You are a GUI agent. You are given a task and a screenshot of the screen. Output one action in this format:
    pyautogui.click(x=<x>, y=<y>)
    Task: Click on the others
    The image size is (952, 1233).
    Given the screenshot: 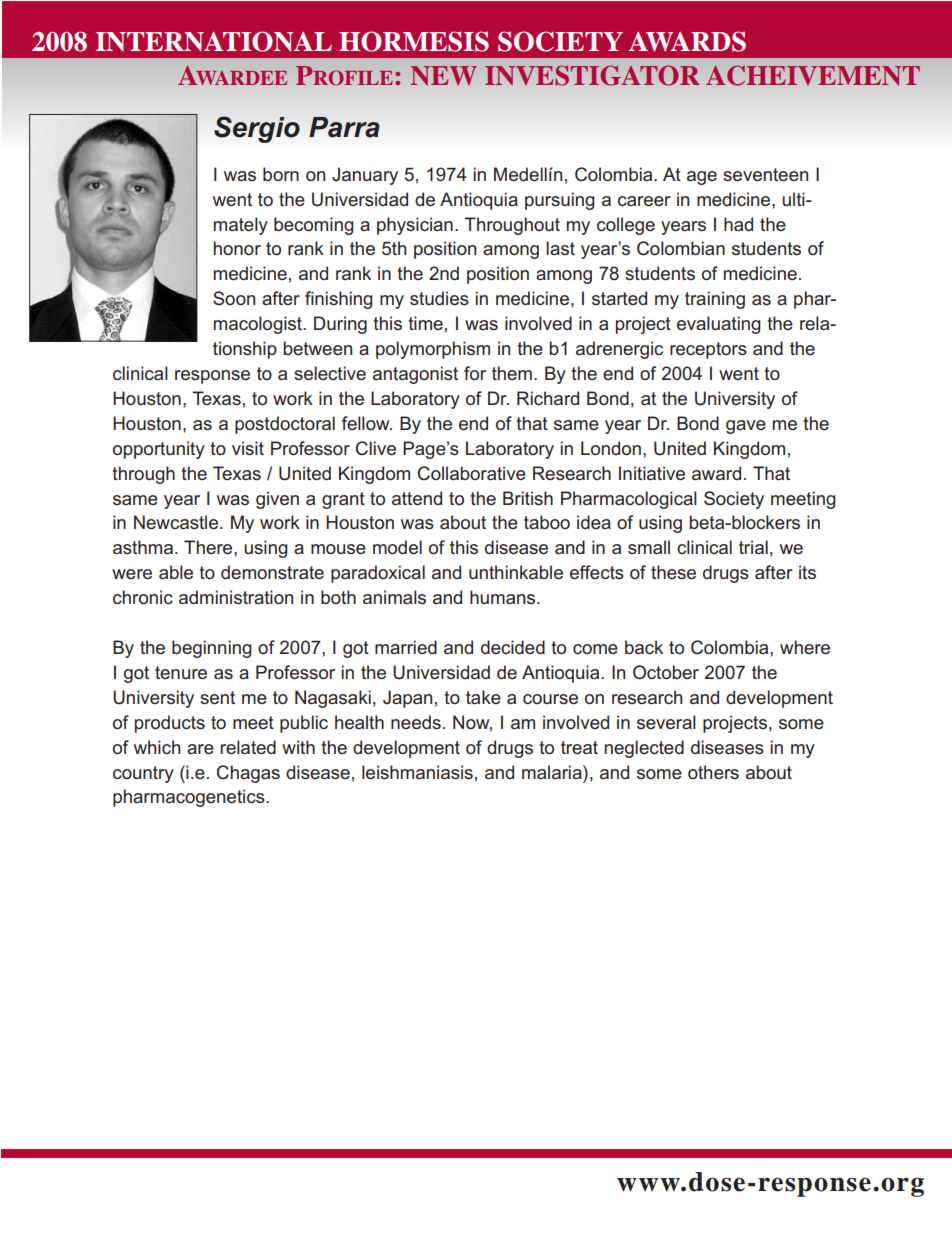 What is the action you would take?
    pyautogui.click(x=713, y=772)
